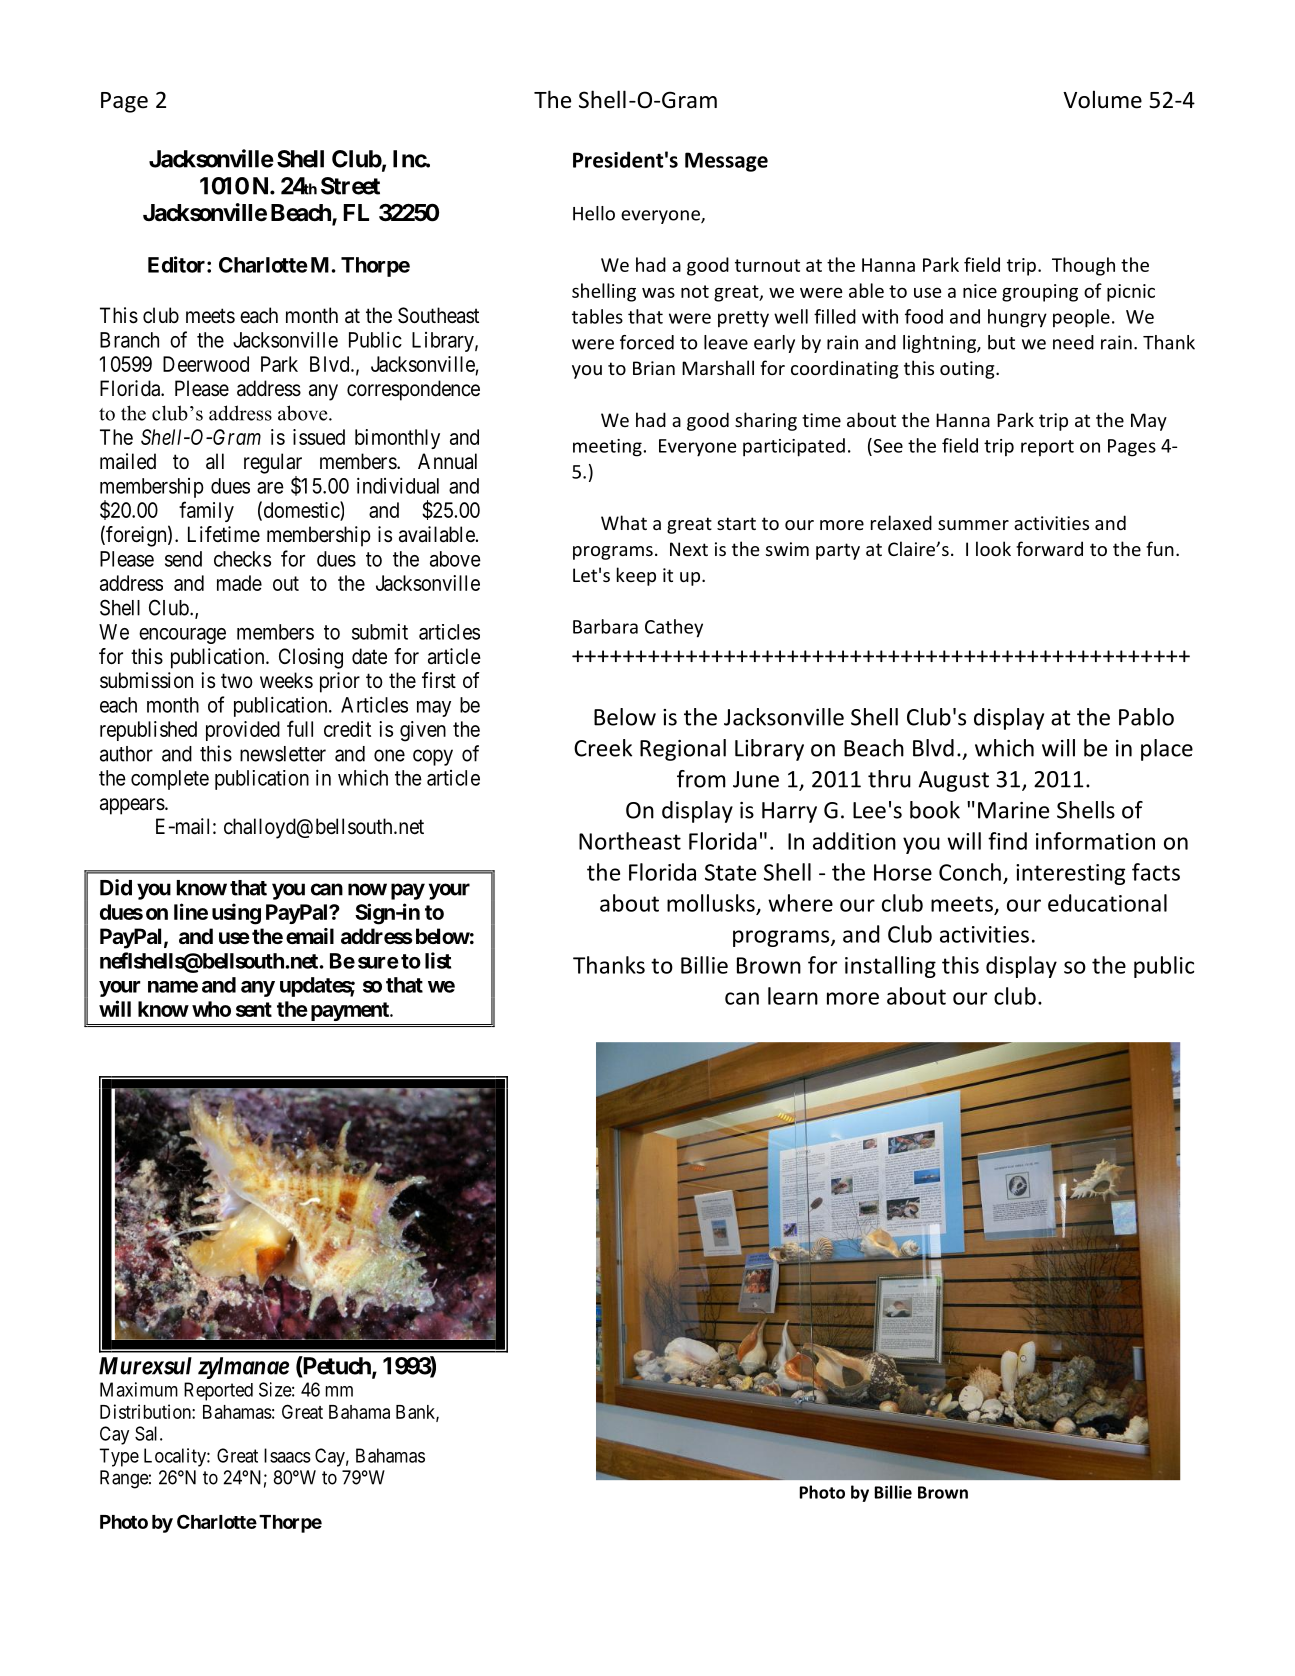 The height and width of the document is (1676, 1295). Describe the element at coordinates (350, 186) in the document. I see `Street` at that location.
